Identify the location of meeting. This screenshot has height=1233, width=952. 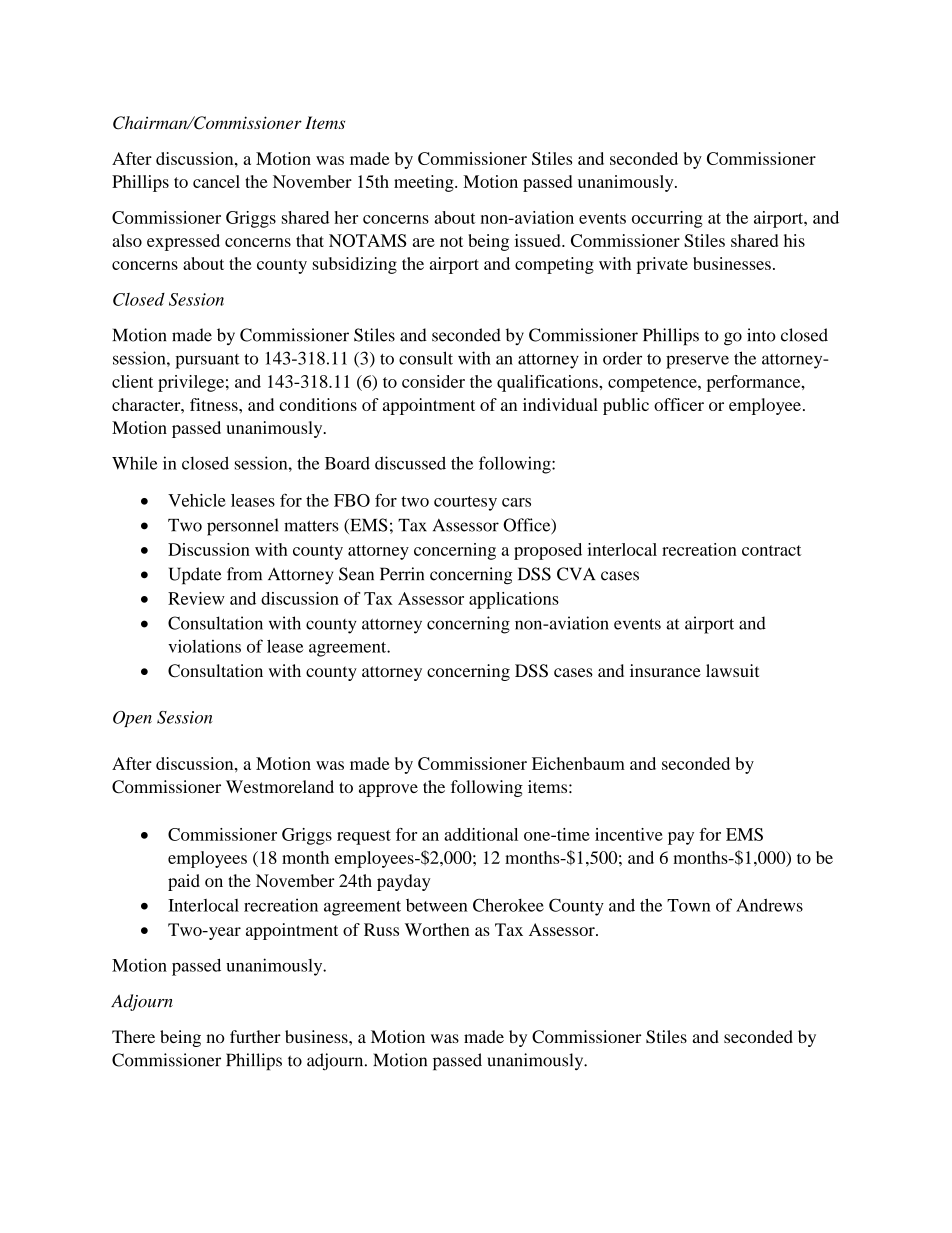
(425, 183).
